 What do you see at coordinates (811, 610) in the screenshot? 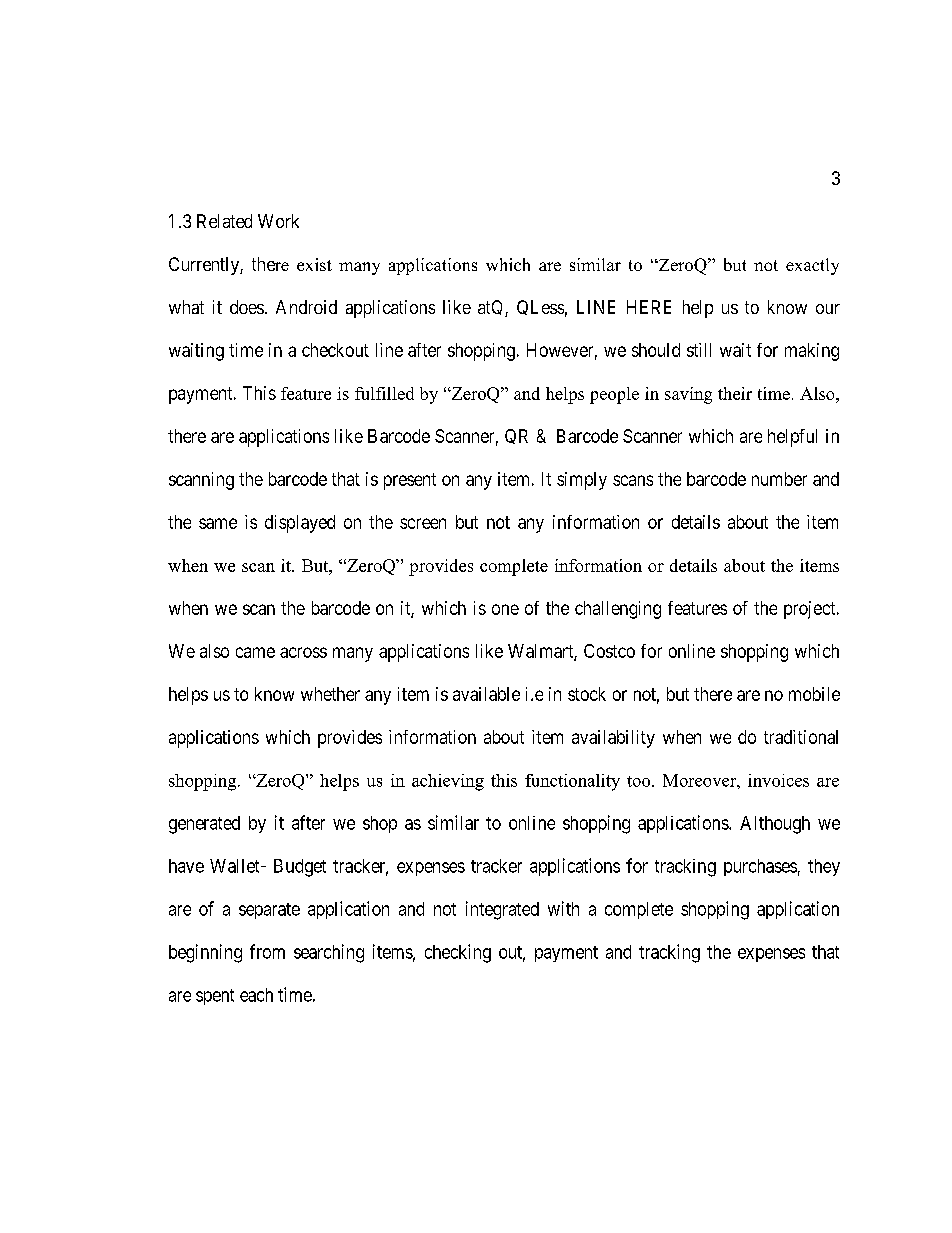
I see `project` at bounding box center [811, 610].
